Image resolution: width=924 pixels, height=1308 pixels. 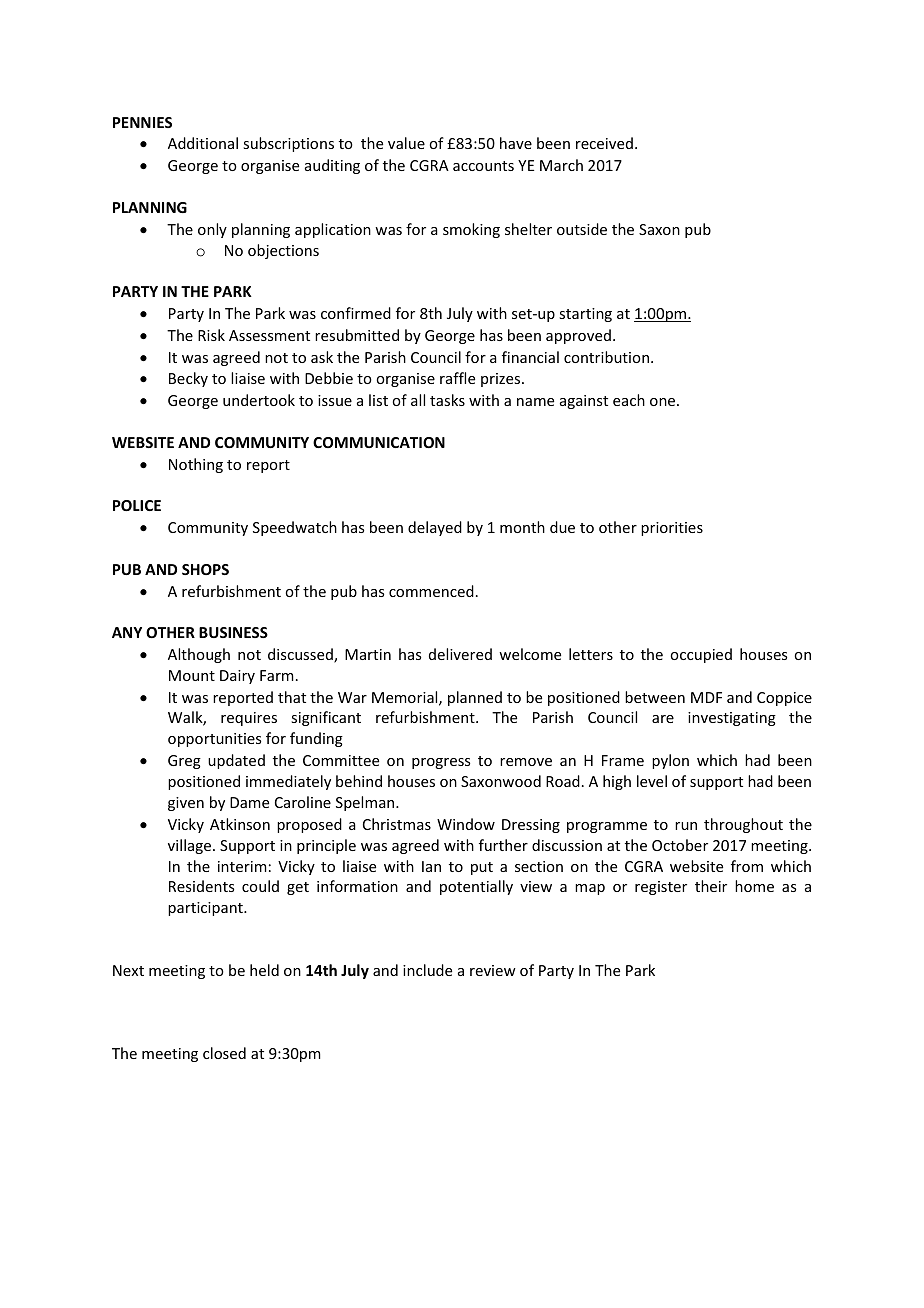 I want to click on commenced, so click(x=431, y=591).
